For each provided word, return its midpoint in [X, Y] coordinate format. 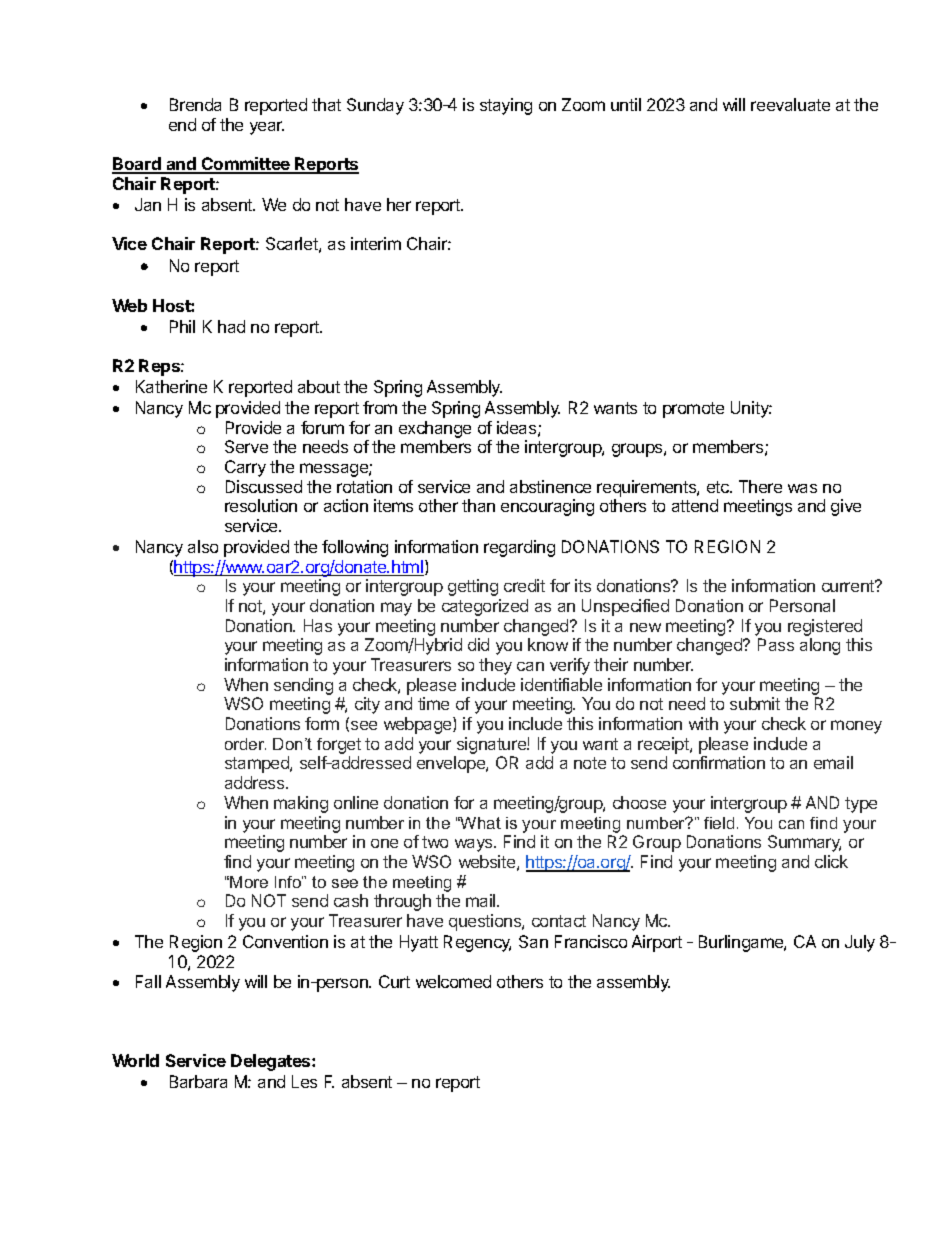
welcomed [453, 981]
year [267, 128]
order [245, 744]
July [860, 943]
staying [506, 106]
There [760, 486]
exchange [435, 429]
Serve [246, 446]
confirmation [719, 762]
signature [492, 745]
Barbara [198, 1081]
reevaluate [790, 104]
